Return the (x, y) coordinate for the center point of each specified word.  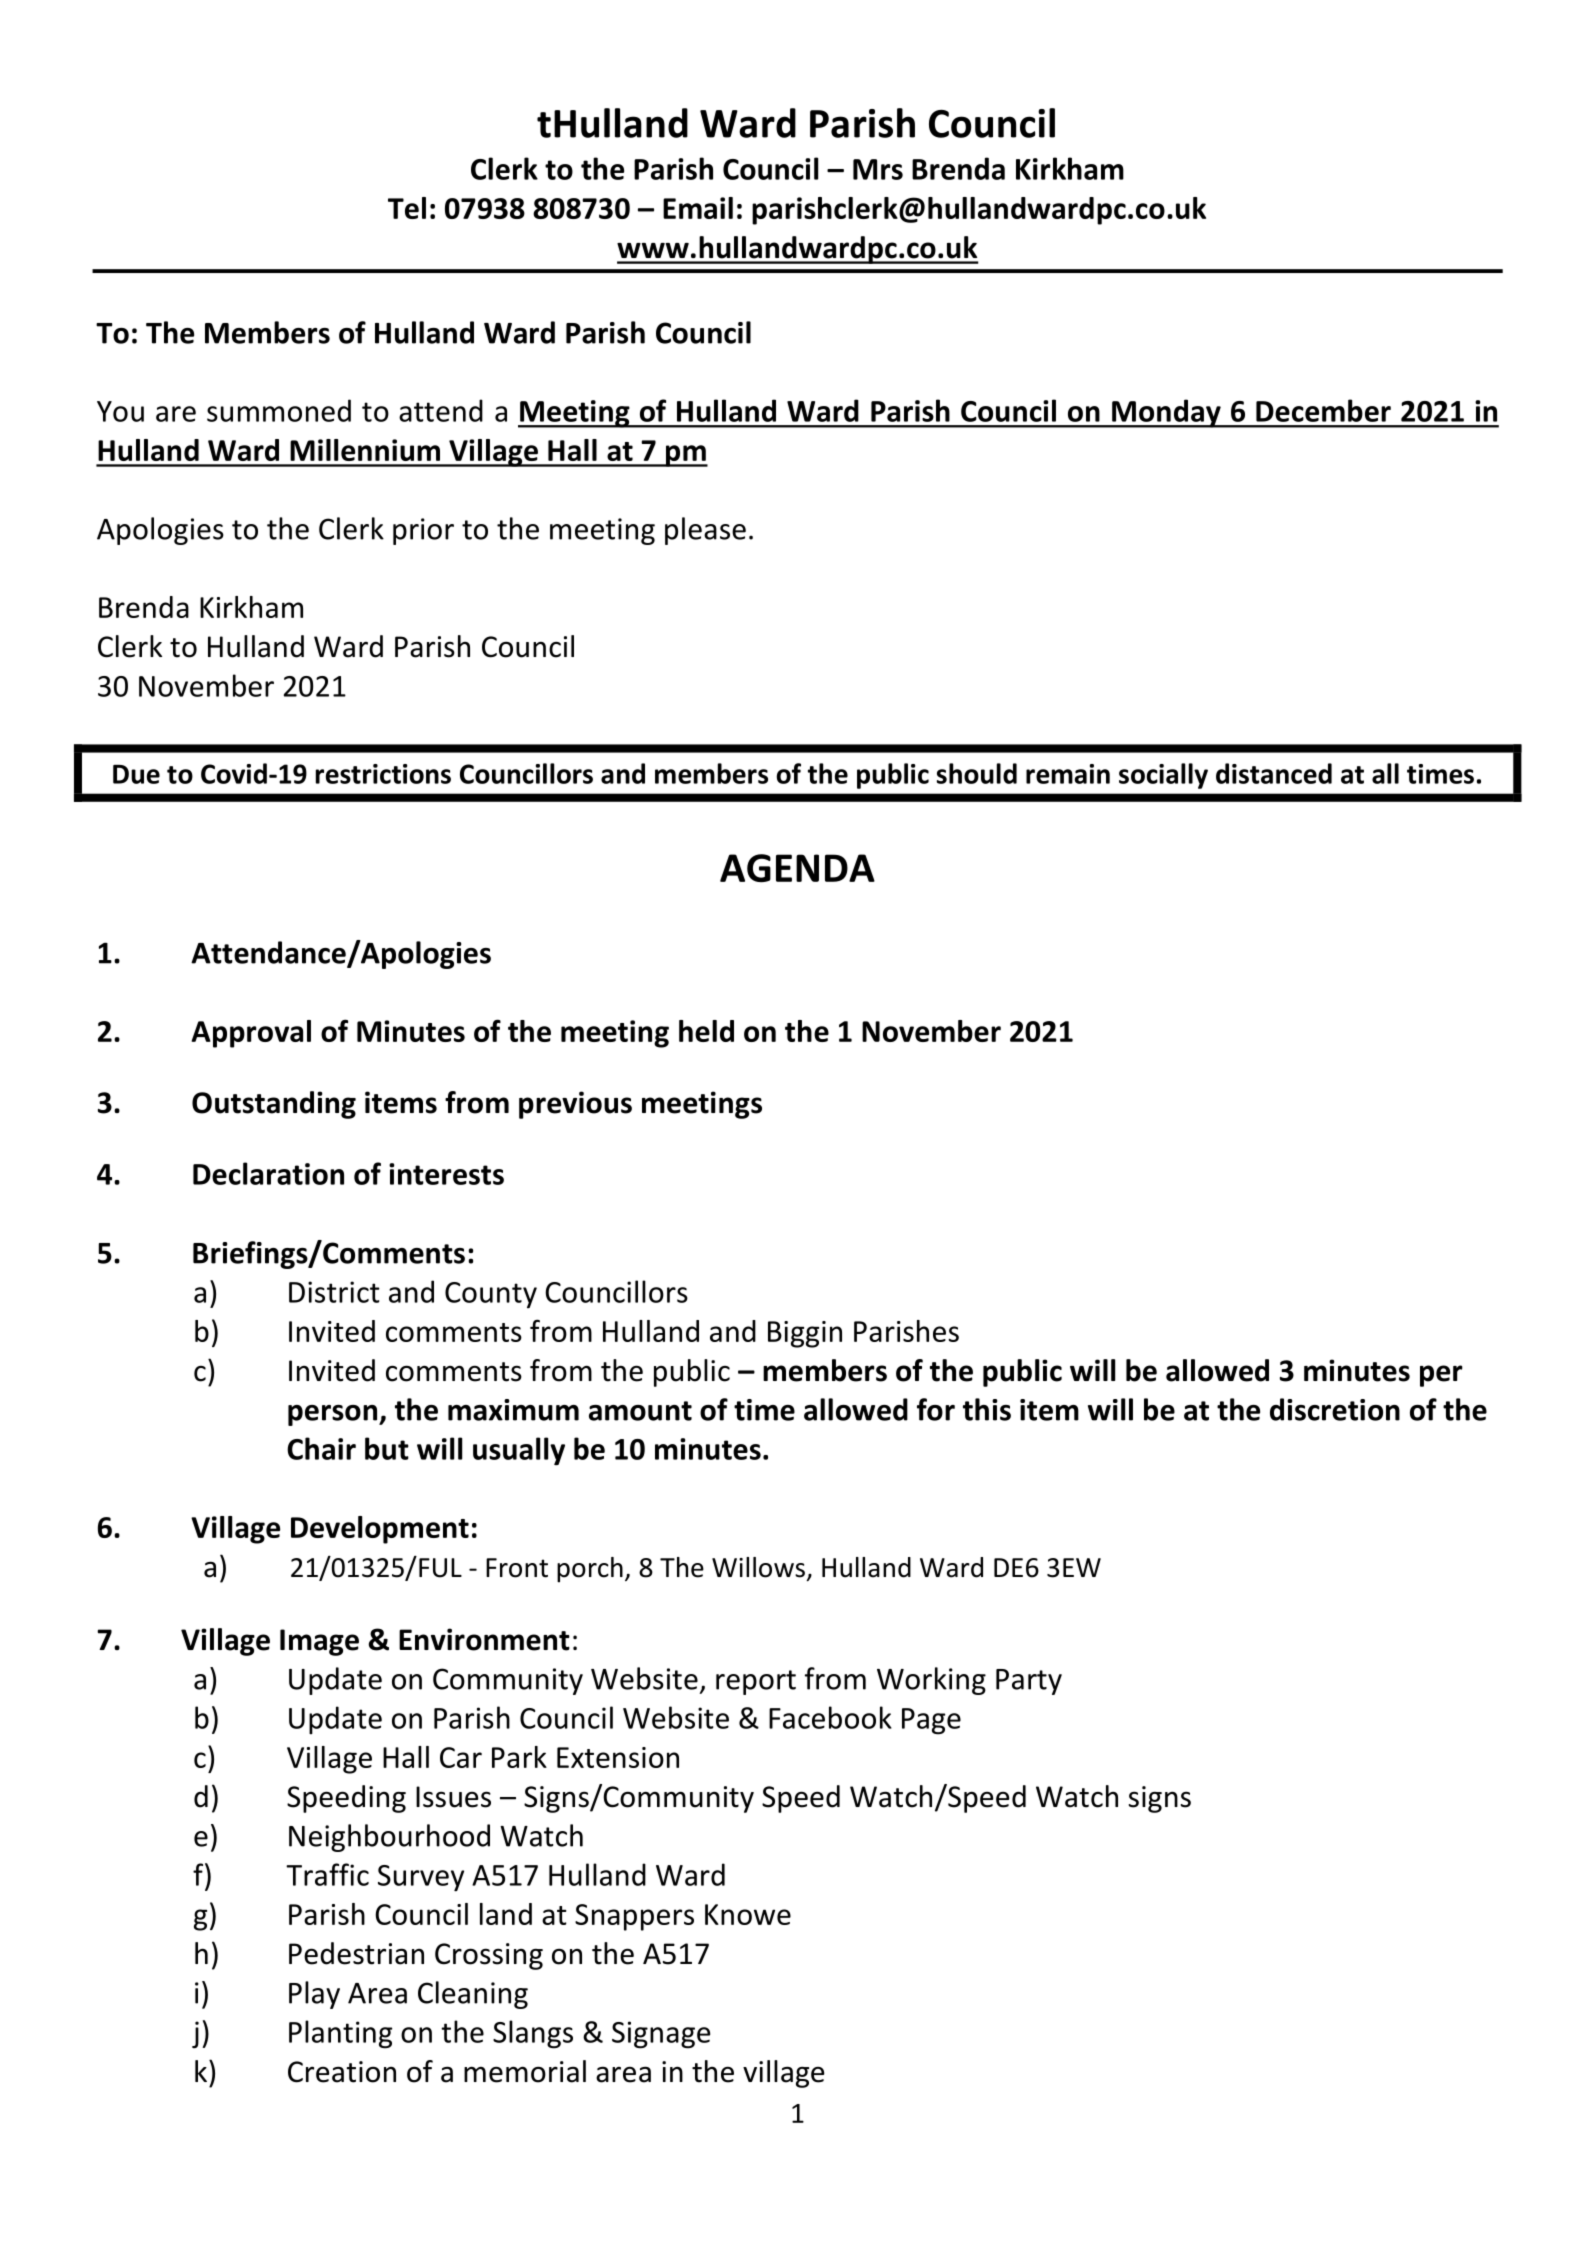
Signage (661, 2035)
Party (1029, 1682)
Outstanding (274, 1105)
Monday (1166, 413)
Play (314, 1995)
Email (698, 208)
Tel (407, 208)
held (706, 1031)
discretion (1335, 1409)
